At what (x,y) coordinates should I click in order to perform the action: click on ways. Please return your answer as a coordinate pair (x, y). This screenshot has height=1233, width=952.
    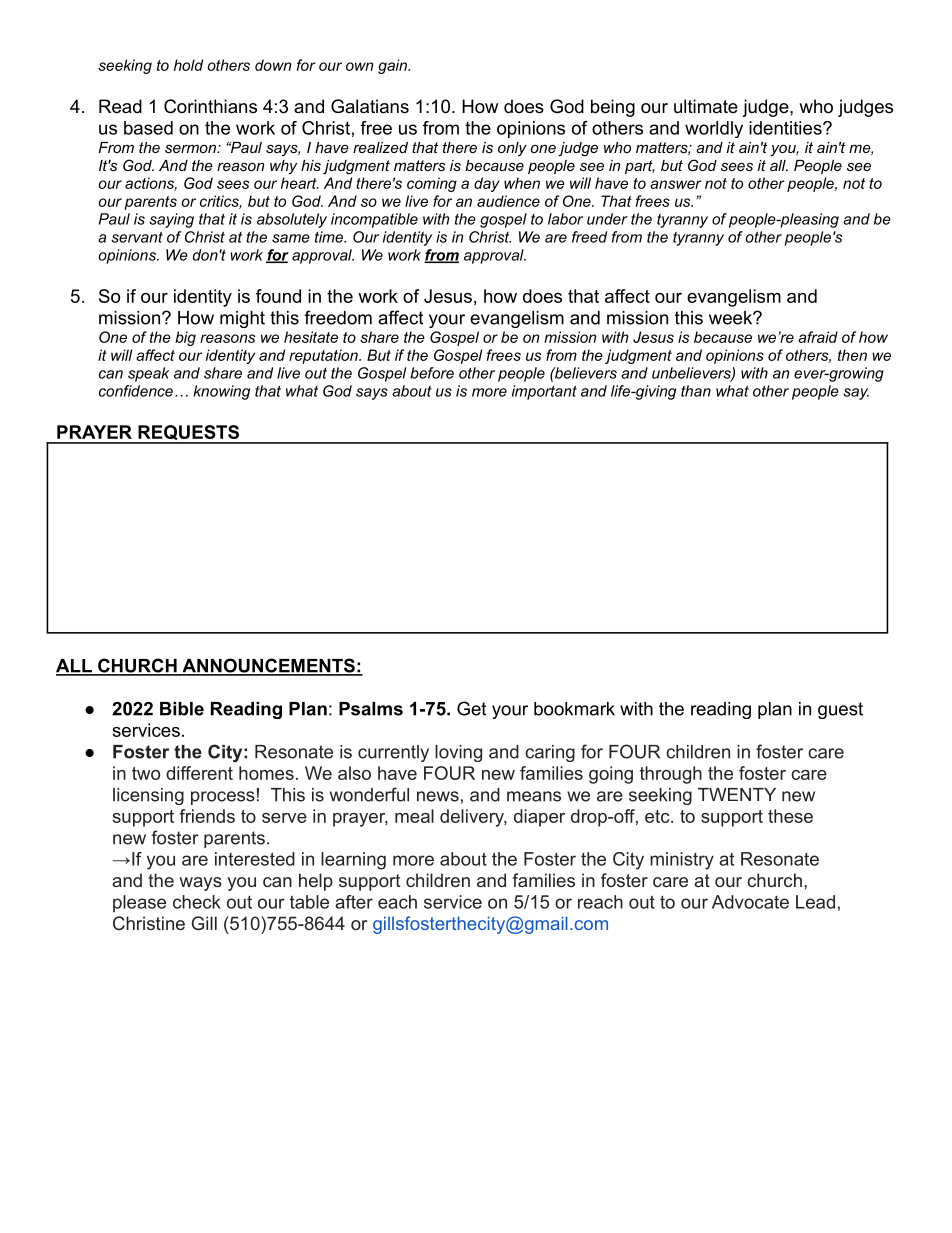
    Looking at the image, I should click on (200, 884).
